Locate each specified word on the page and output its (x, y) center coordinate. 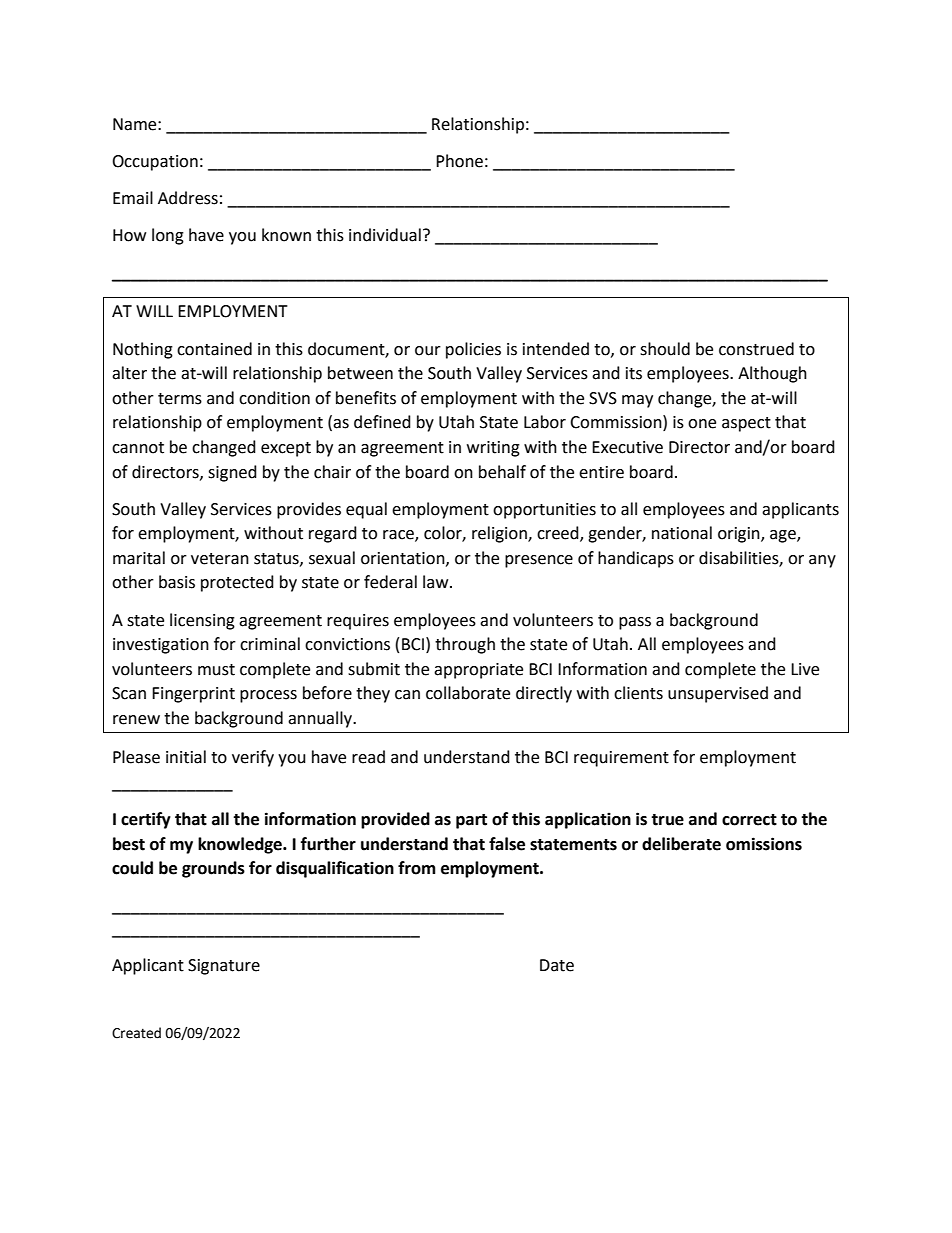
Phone (459, 161)
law (437, 582)
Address (188, 198)
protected (237, 583)
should (665, 349)
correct (749, 820)
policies (473, 350)
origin (740, 535)
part (471, 821)
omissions (764, 844)
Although (772, 374)
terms (180, 399)
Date (557, 965)
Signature (224, 967)
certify (146, 820)
